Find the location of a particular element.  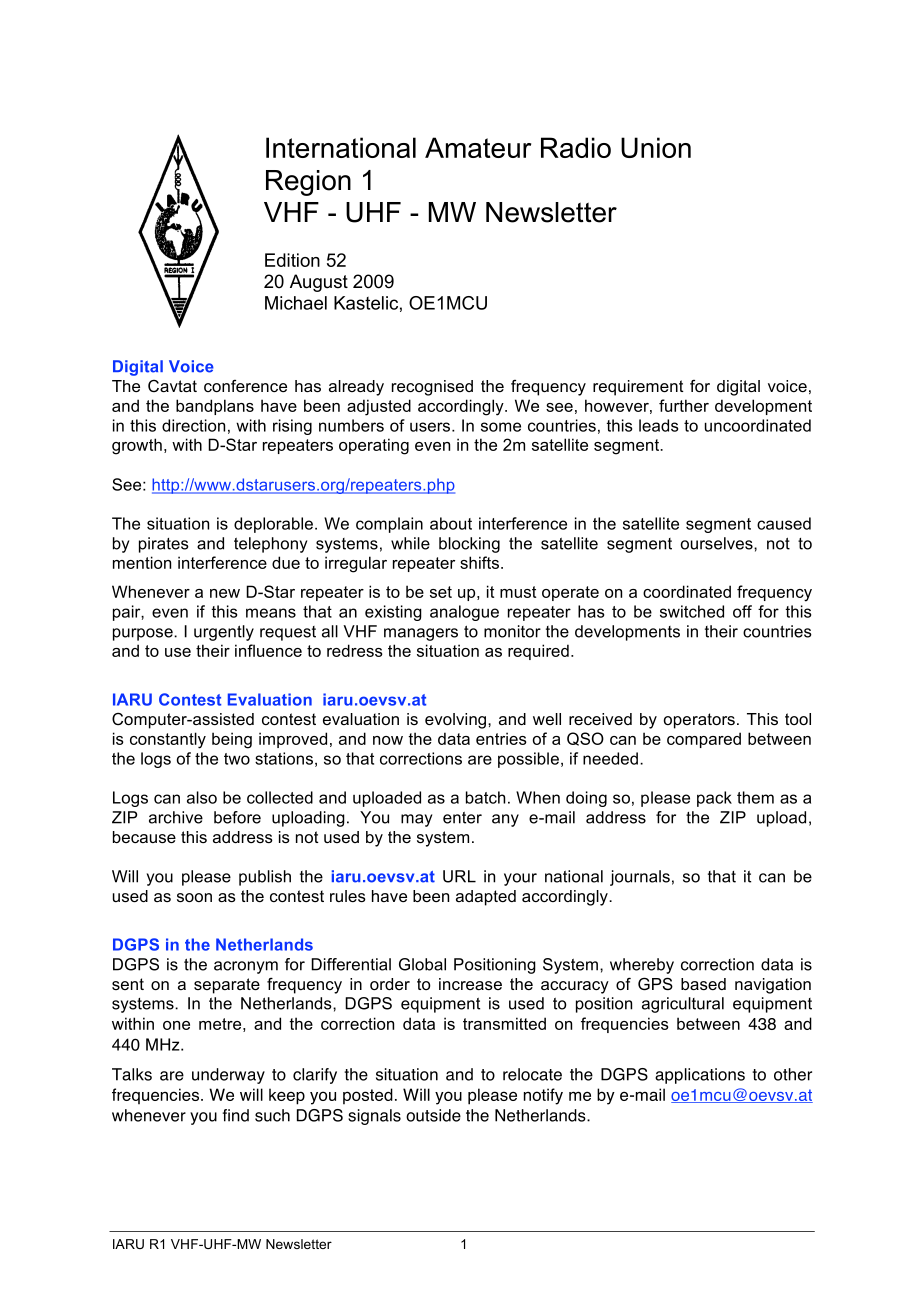

ourselves is located at coordinates (718, 543).
